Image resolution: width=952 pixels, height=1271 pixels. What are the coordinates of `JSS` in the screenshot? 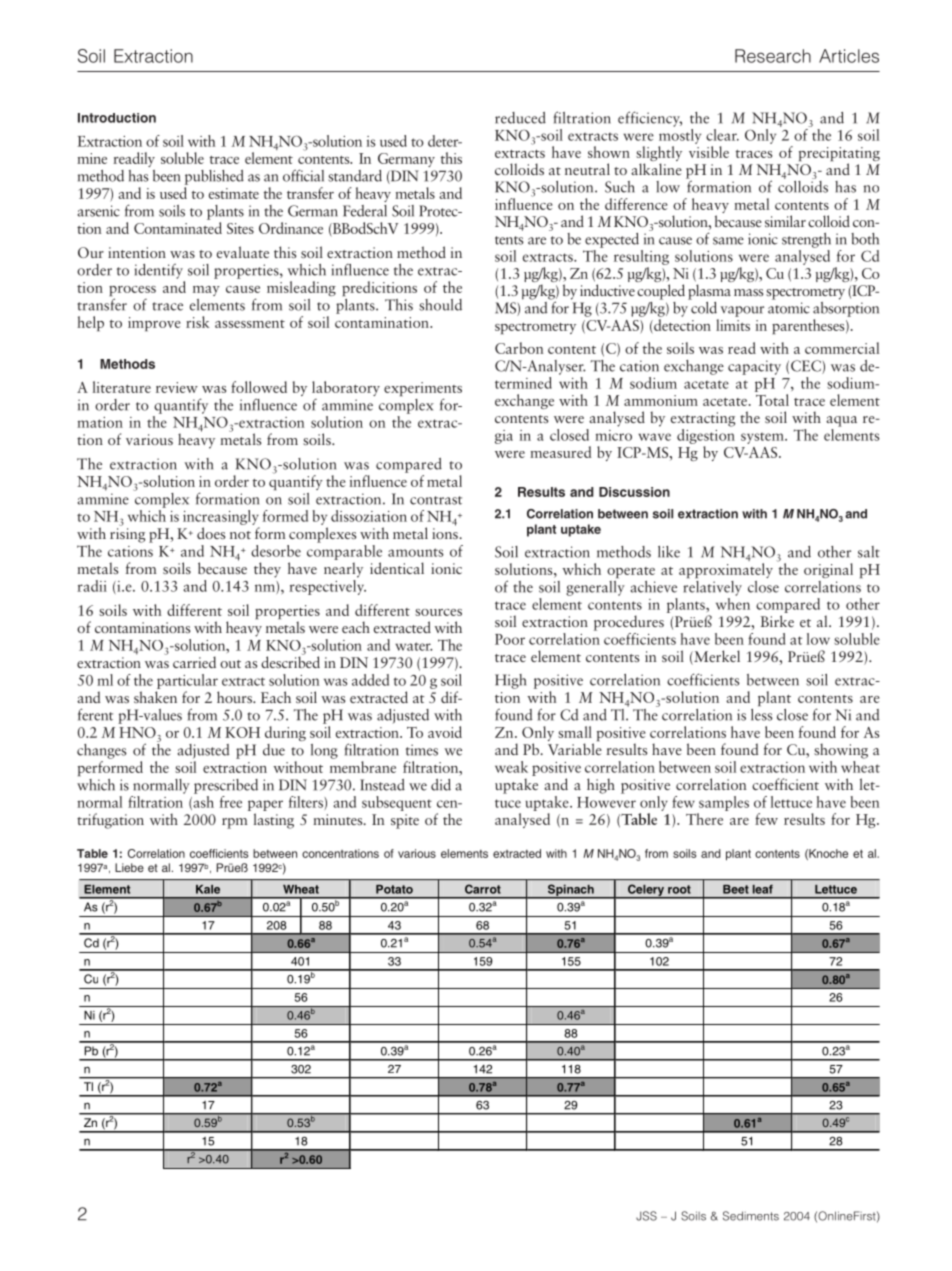 It's located at (646, 1216).
